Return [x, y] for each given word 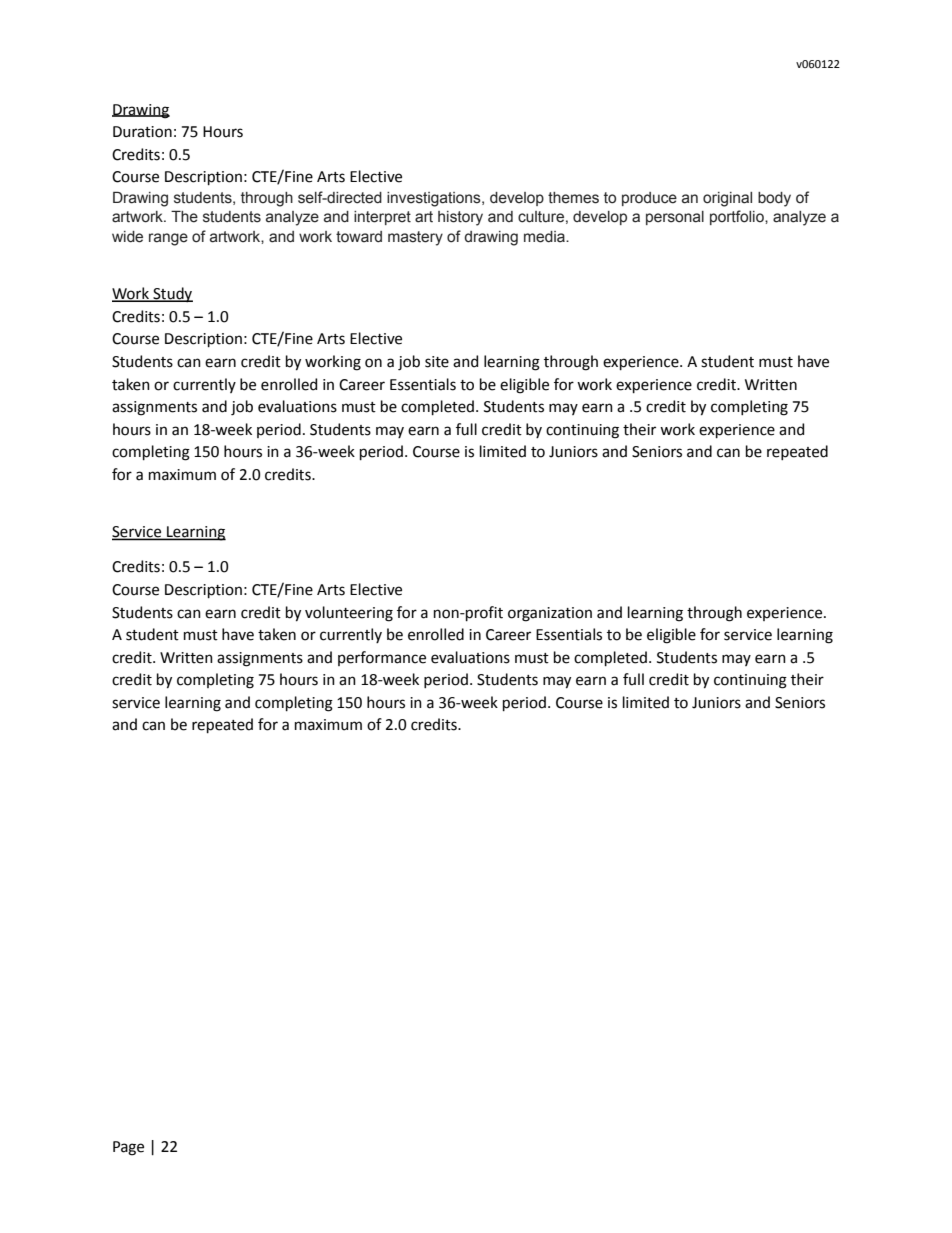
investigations [435, 199]
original [727, 199]
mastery [415, 238]
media [545, 237]
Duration [142, 132]
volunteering [349, 614]
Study [172, 295]
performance [382, 658]
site [437, 362]
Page [128, 1148]
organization [550, 614]
